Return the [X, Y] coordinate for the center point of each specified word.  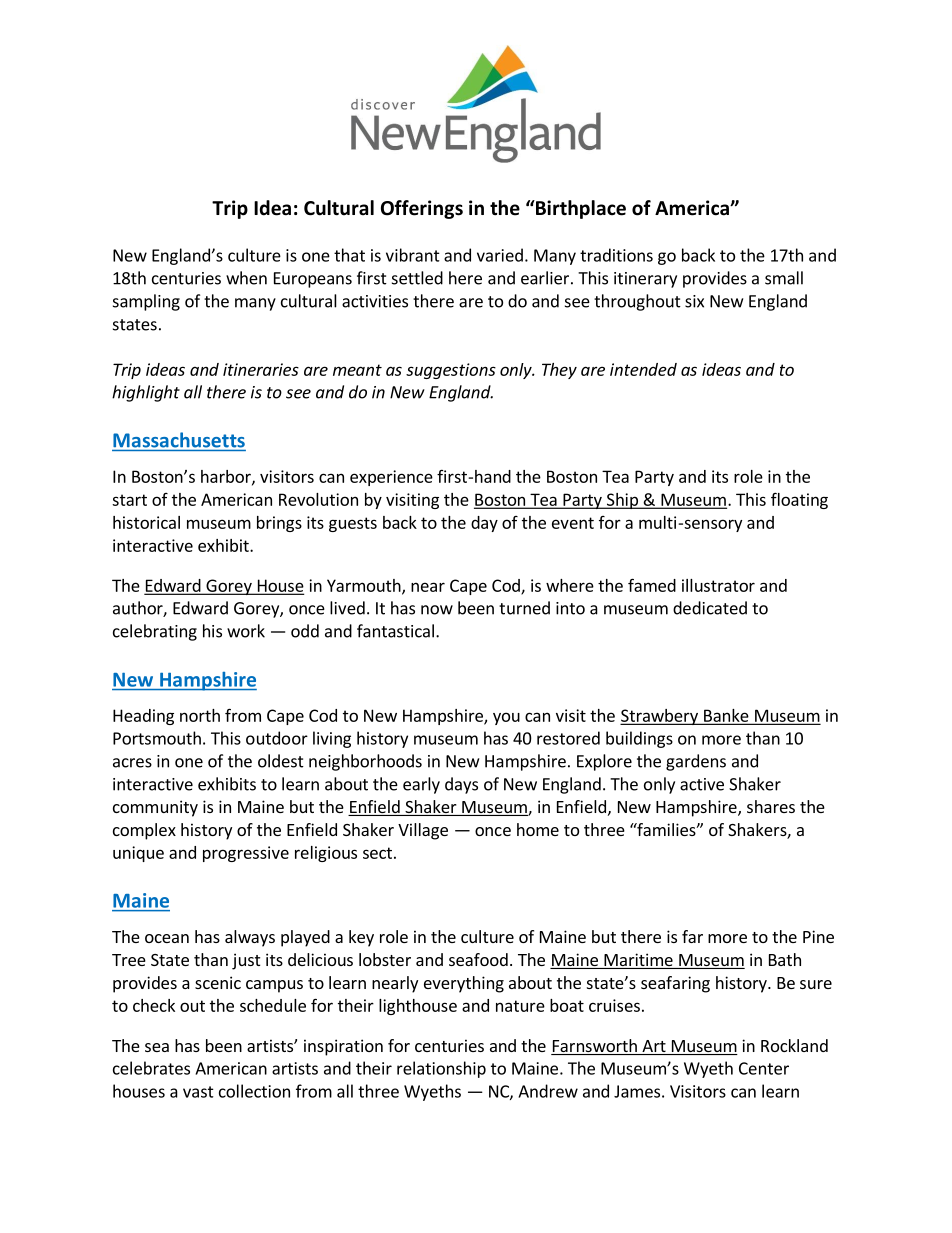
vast [198, 1092]
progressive [246, 854]
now [437, 610]
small [784, 278]
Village [423, 831]
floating [799, 500]
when [246, 278]
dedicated [710, 608]
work [246, 631]
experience [391, 478]
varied [500, 255]
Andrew [548, 1091]
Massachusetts [179, 441]
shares [771, 806]
